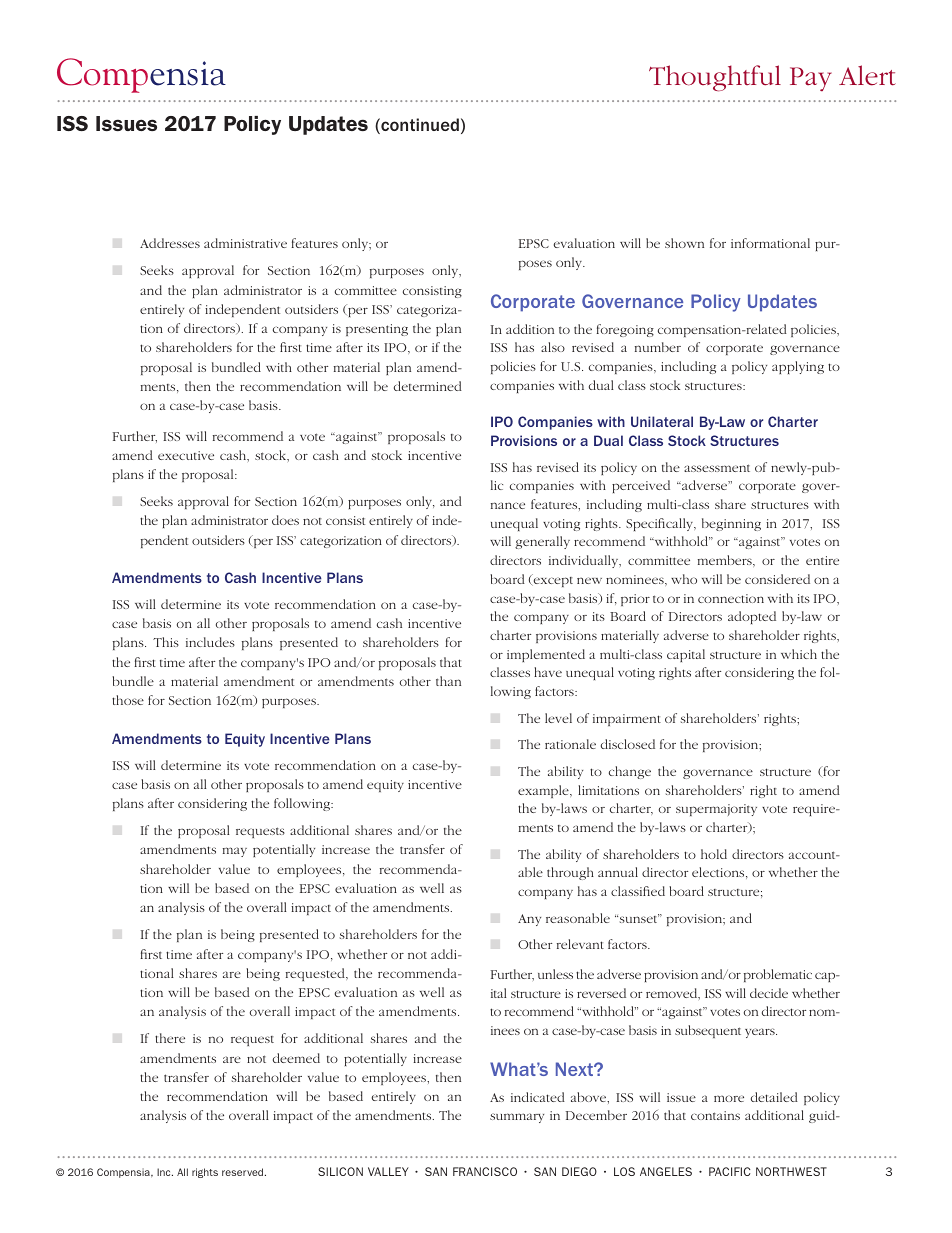 The image size is (952, 1233). What do you see at coordinates (517, 1118) in the screenshot?
I see `summary` at bounding box center [517, 1118].
